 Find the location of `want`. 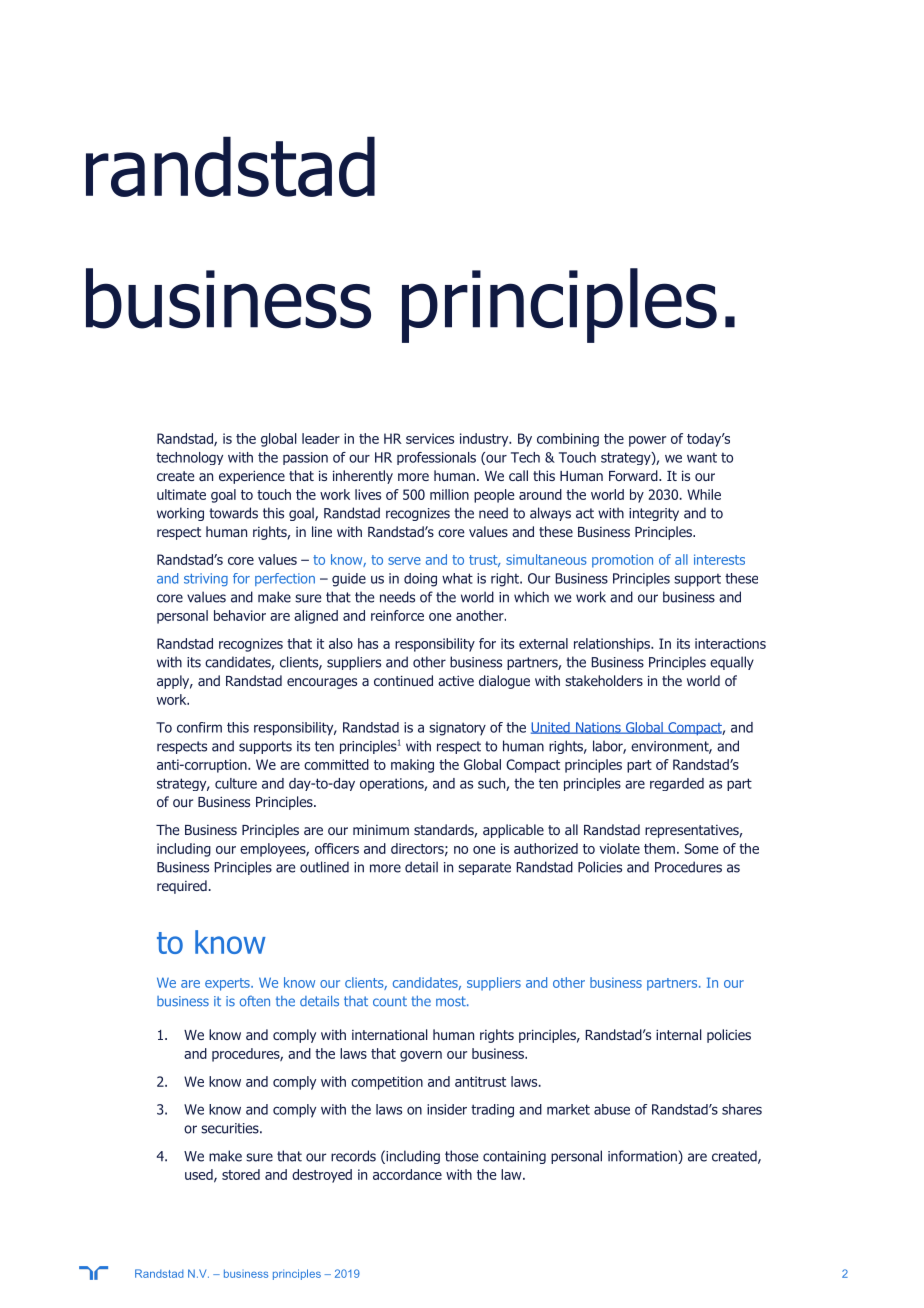

want is located at coordinates (702, 457).
